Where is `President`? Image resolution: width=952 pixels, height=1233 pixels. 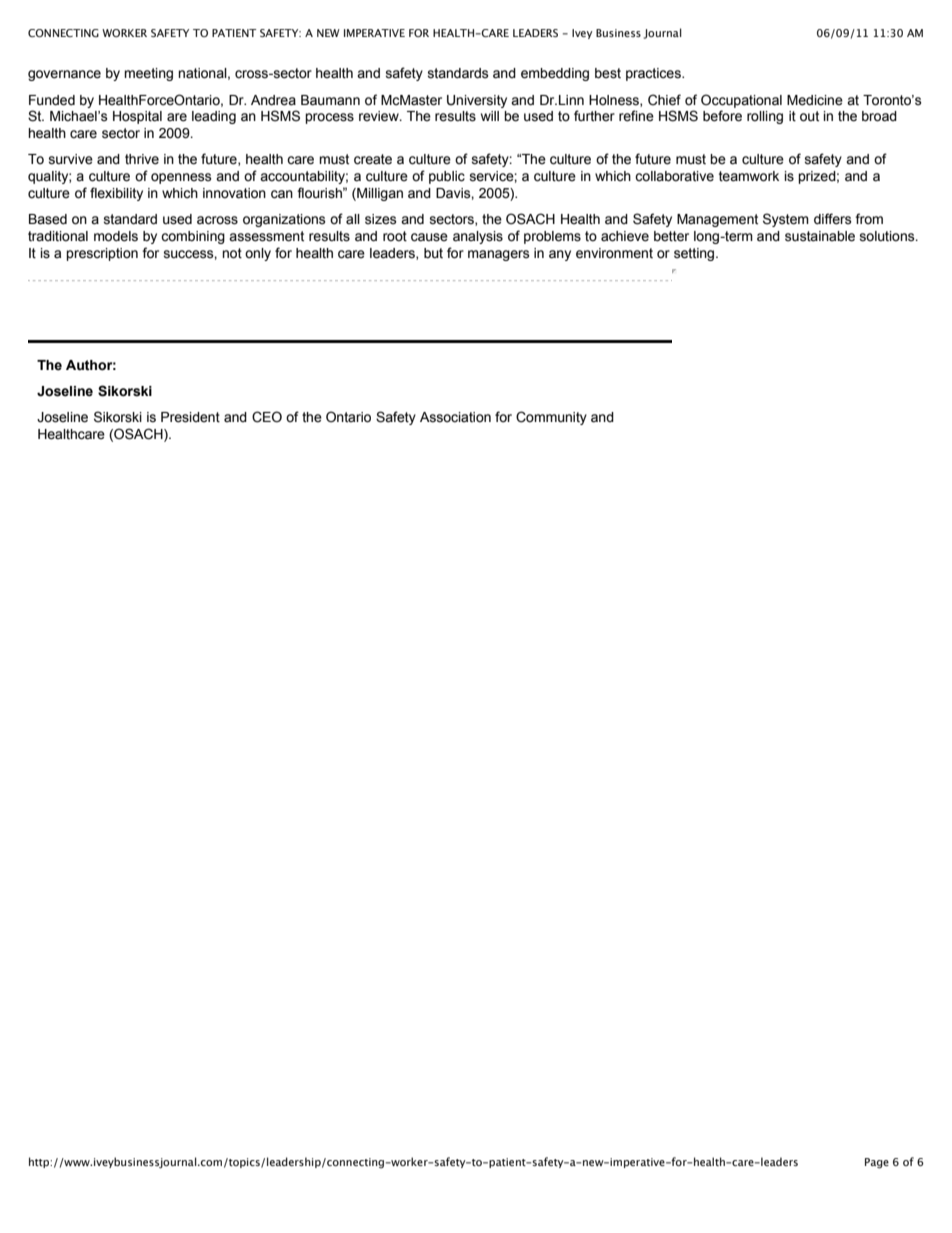 President is located at coordinates (190, 417).
